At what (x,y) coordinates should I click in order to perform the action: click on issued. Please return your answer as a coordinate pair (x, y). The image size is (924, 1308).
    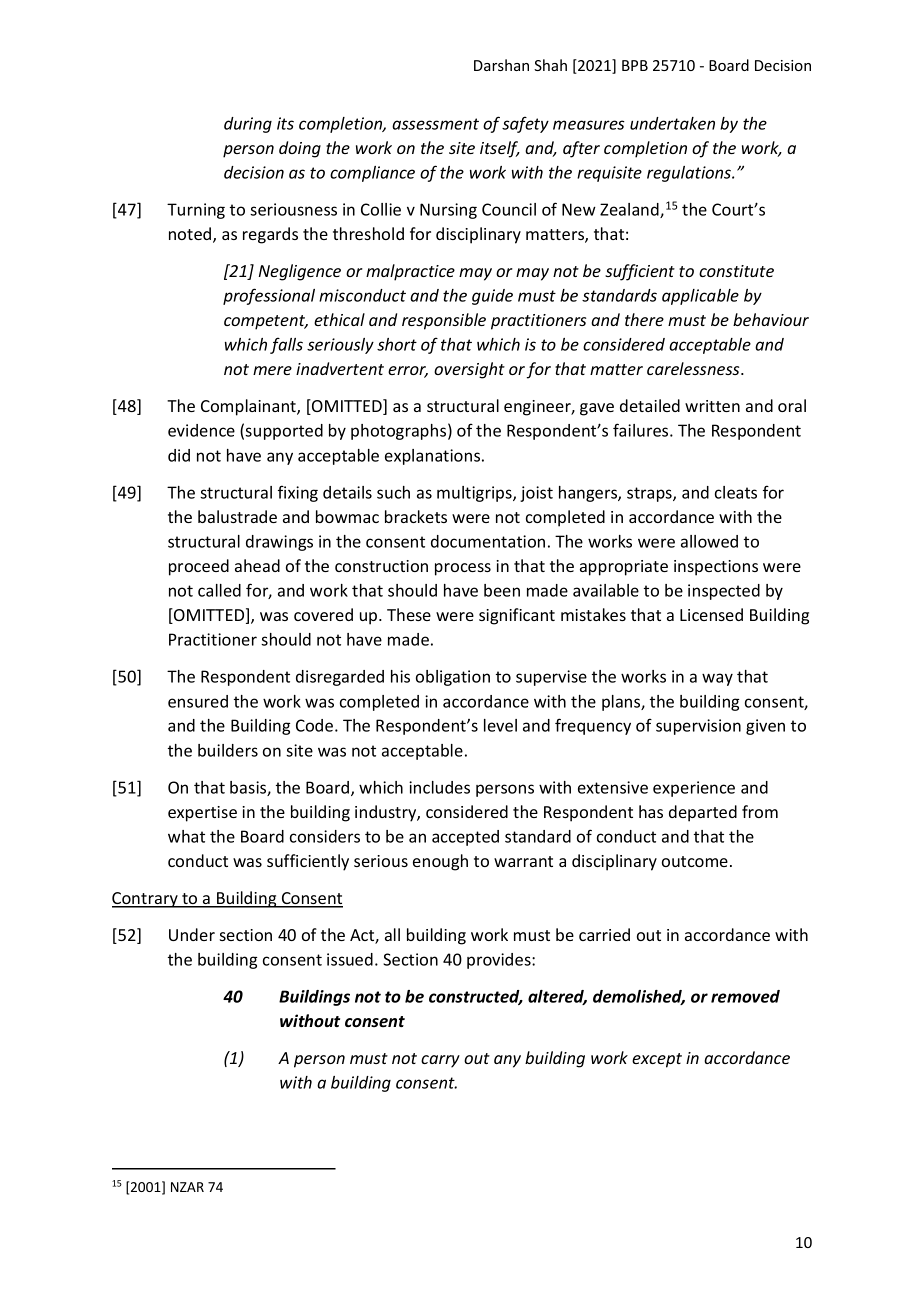
    Looking at the image, I should click on (350, 959).
